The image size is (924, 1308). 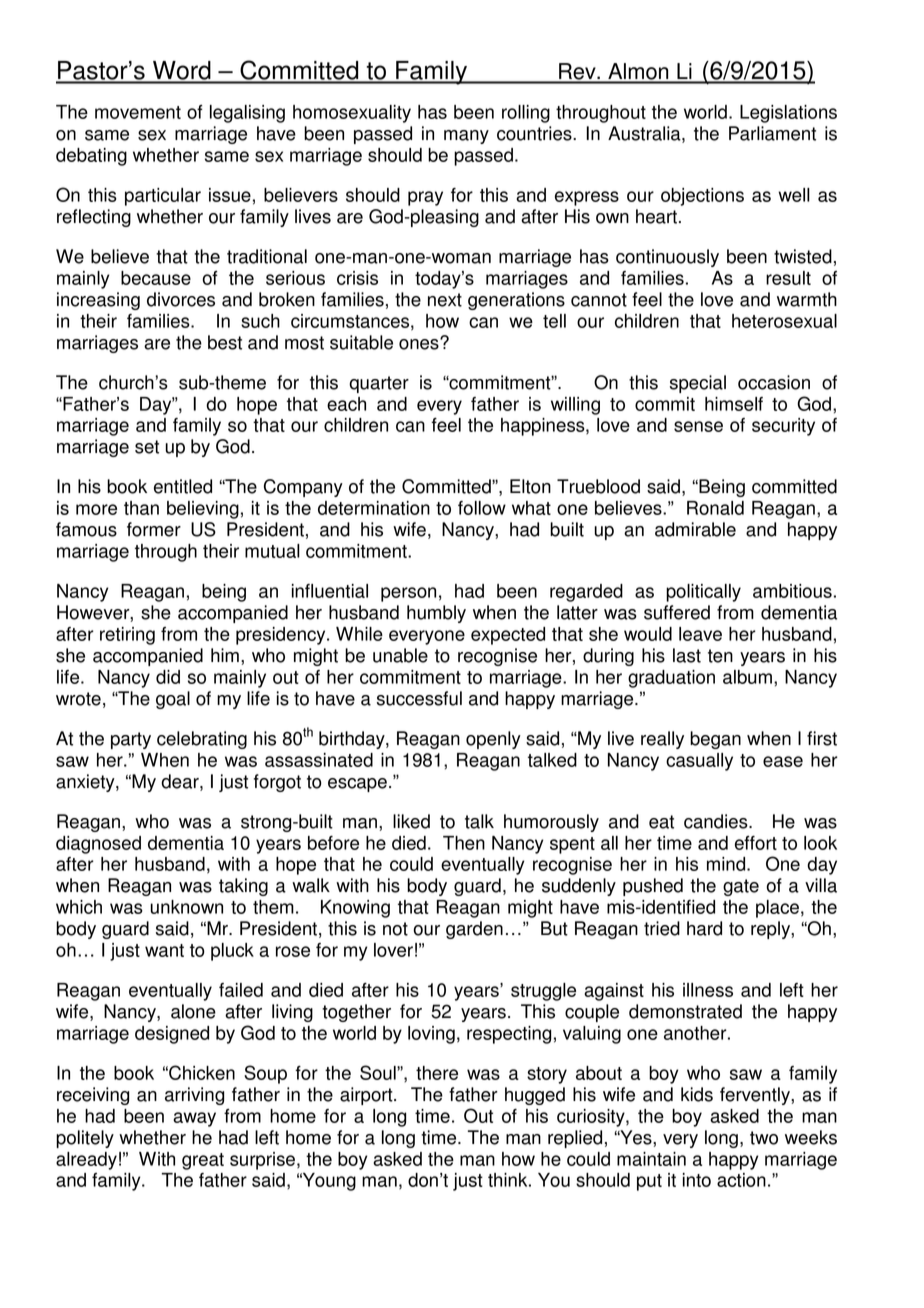 What do you see at coordinates (715, 740) in the image?
I see `began` at bounding box center [715, 740].
